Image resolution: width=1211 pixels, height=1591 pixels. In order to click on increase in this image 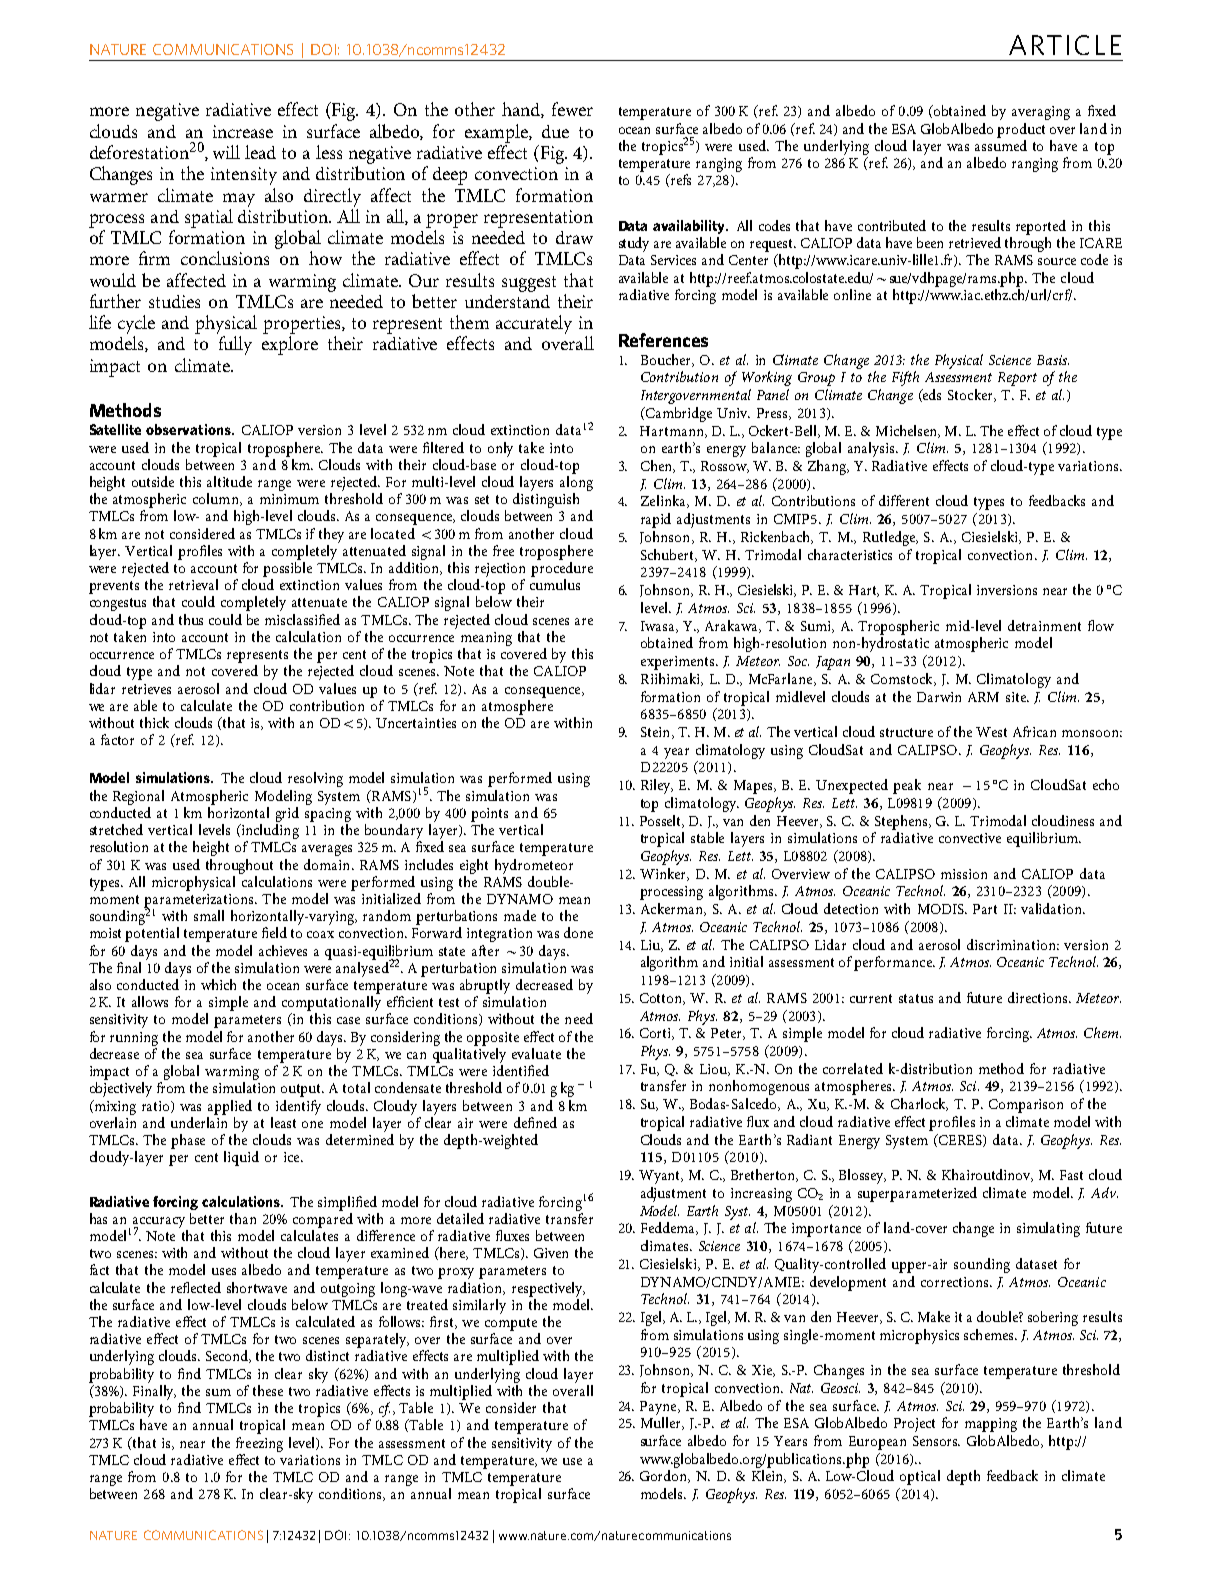, I will do `click(243, 131)`.
